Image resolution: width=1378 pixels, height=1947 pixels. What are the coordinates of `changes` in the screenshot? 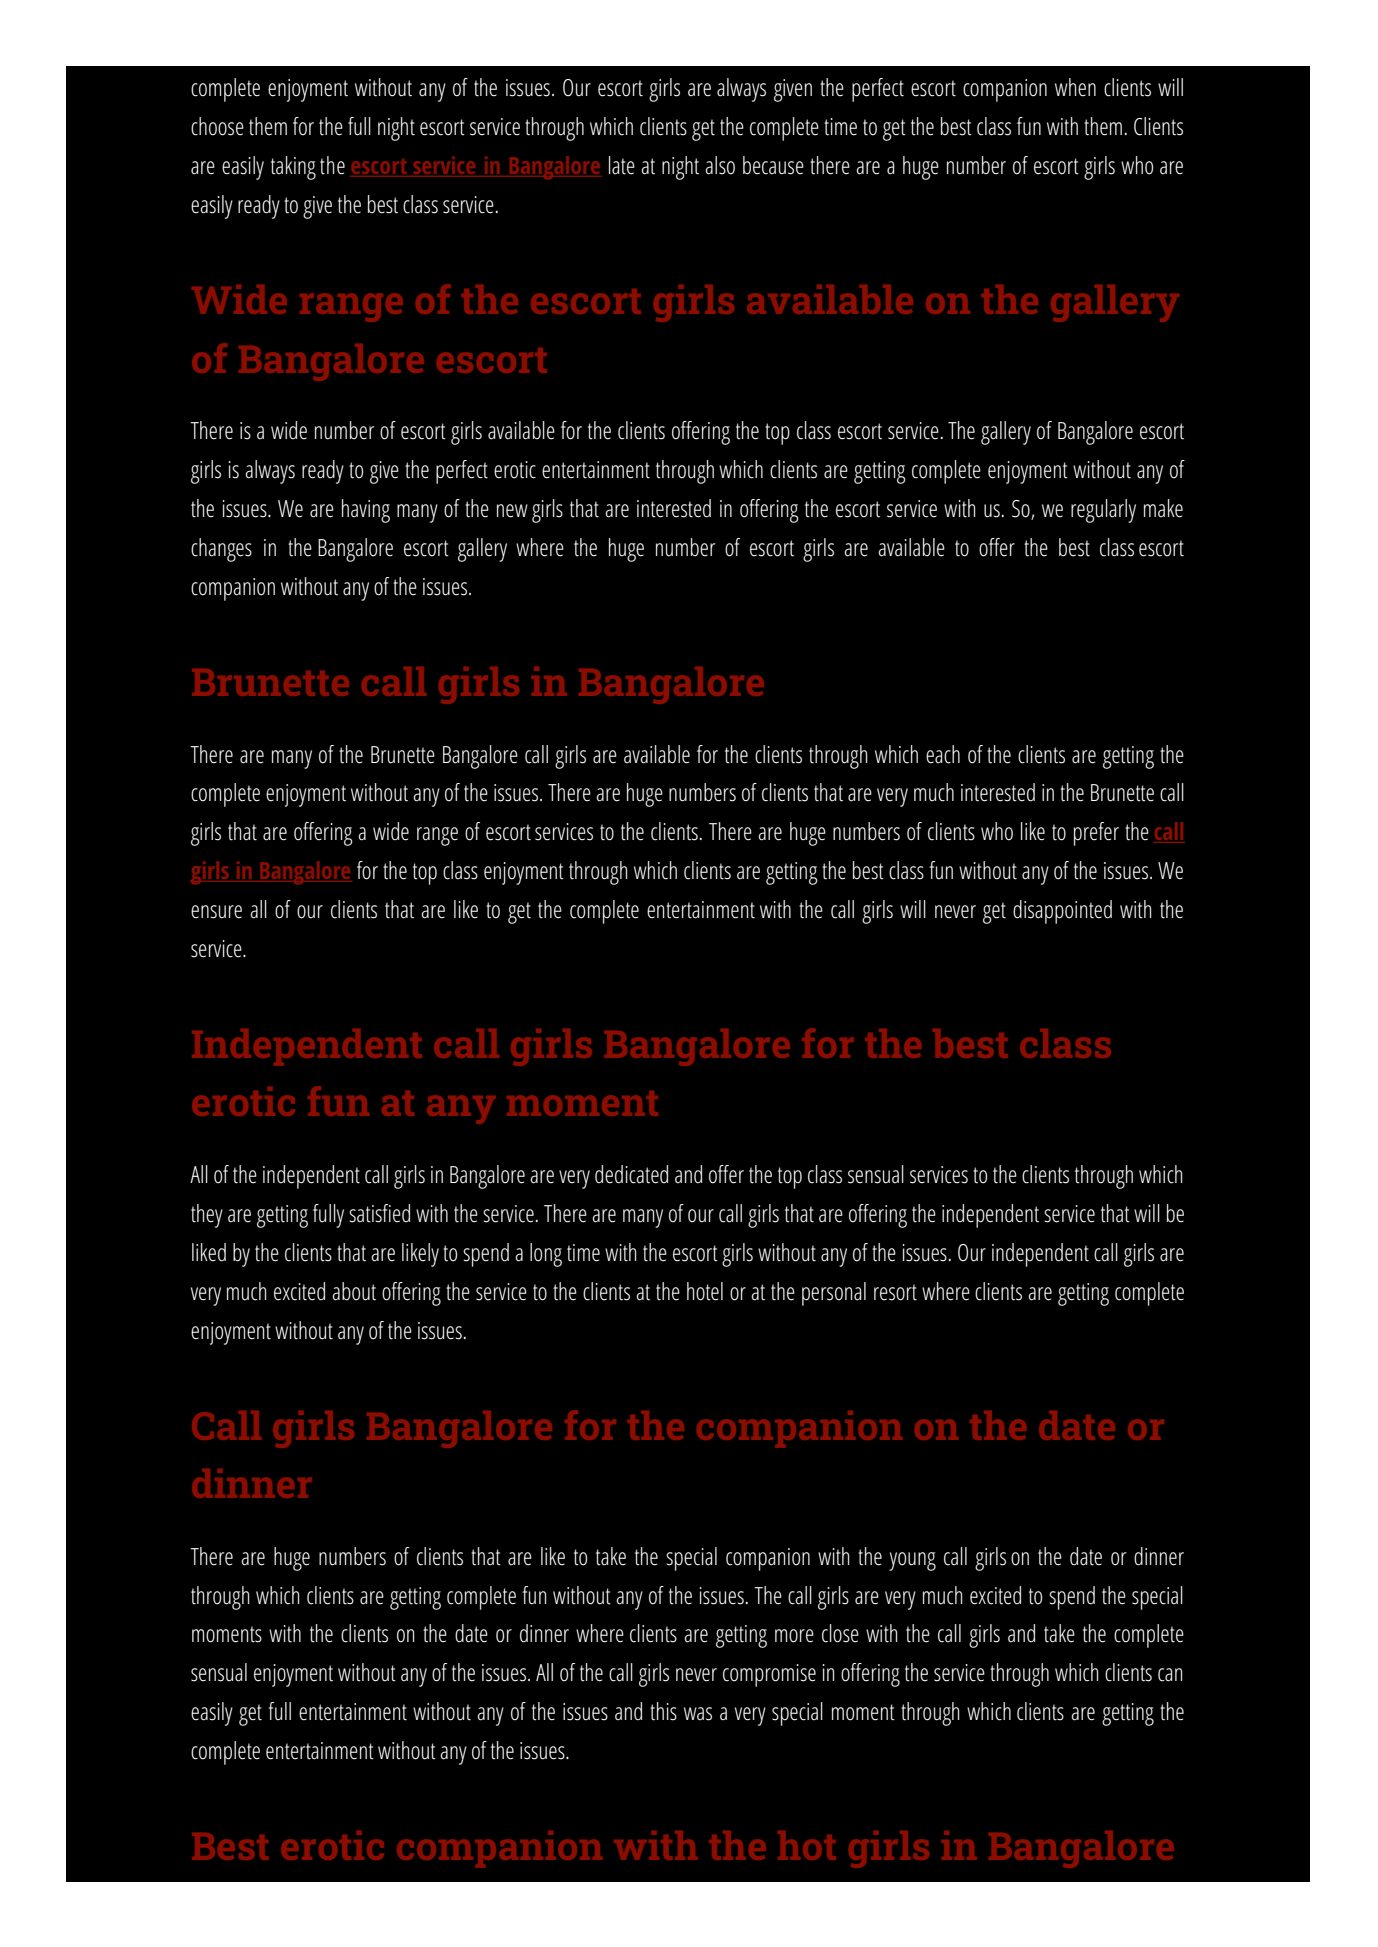 It's located at (221, 550).
